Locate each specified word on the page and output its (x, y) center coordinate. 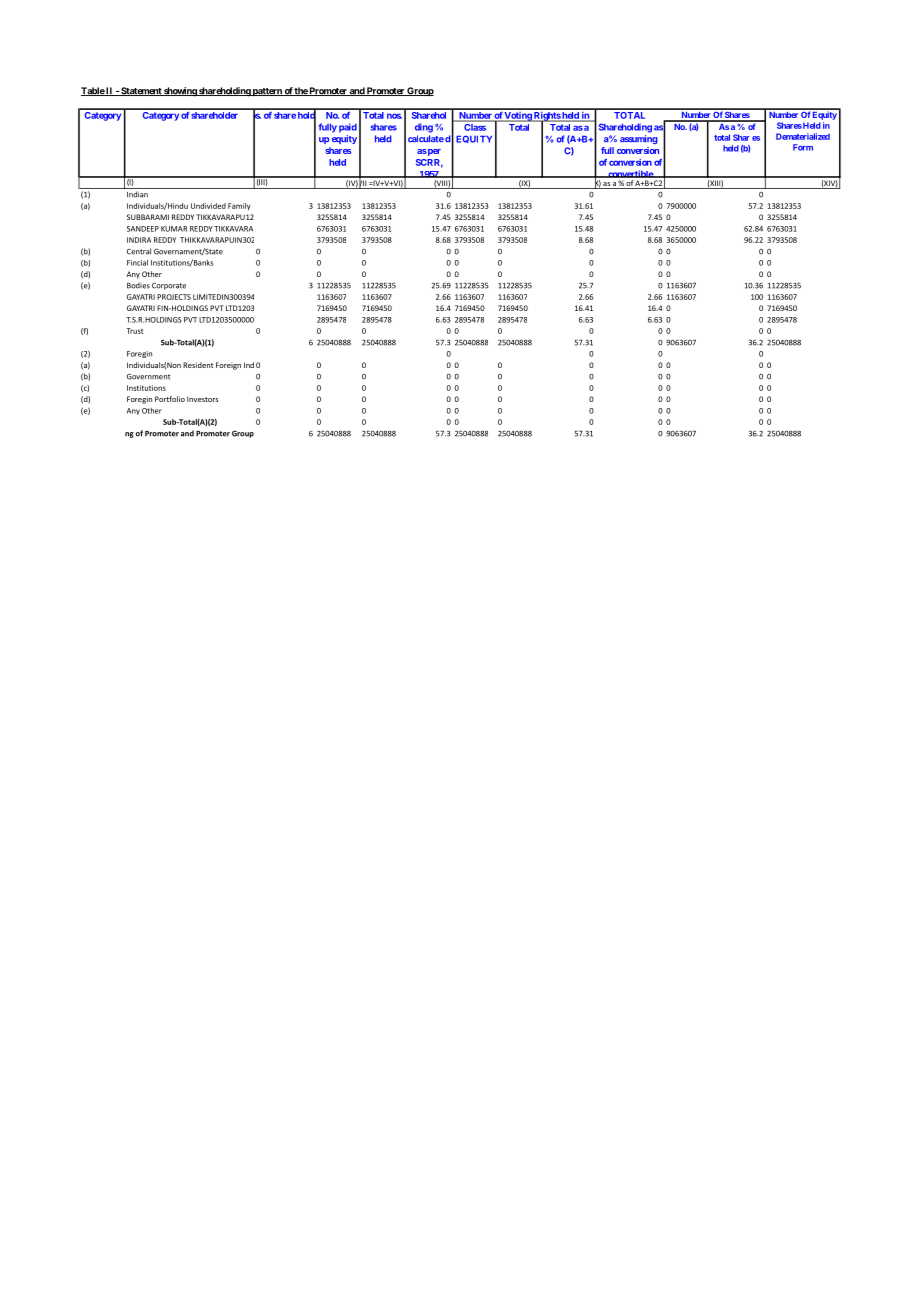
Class (475, 127)
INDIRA (139, 240)
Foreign (228, 366)
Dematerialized (803, 136)
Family (239, 206)
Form (803, 147)
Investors (202, 399)
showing (180, 92)
